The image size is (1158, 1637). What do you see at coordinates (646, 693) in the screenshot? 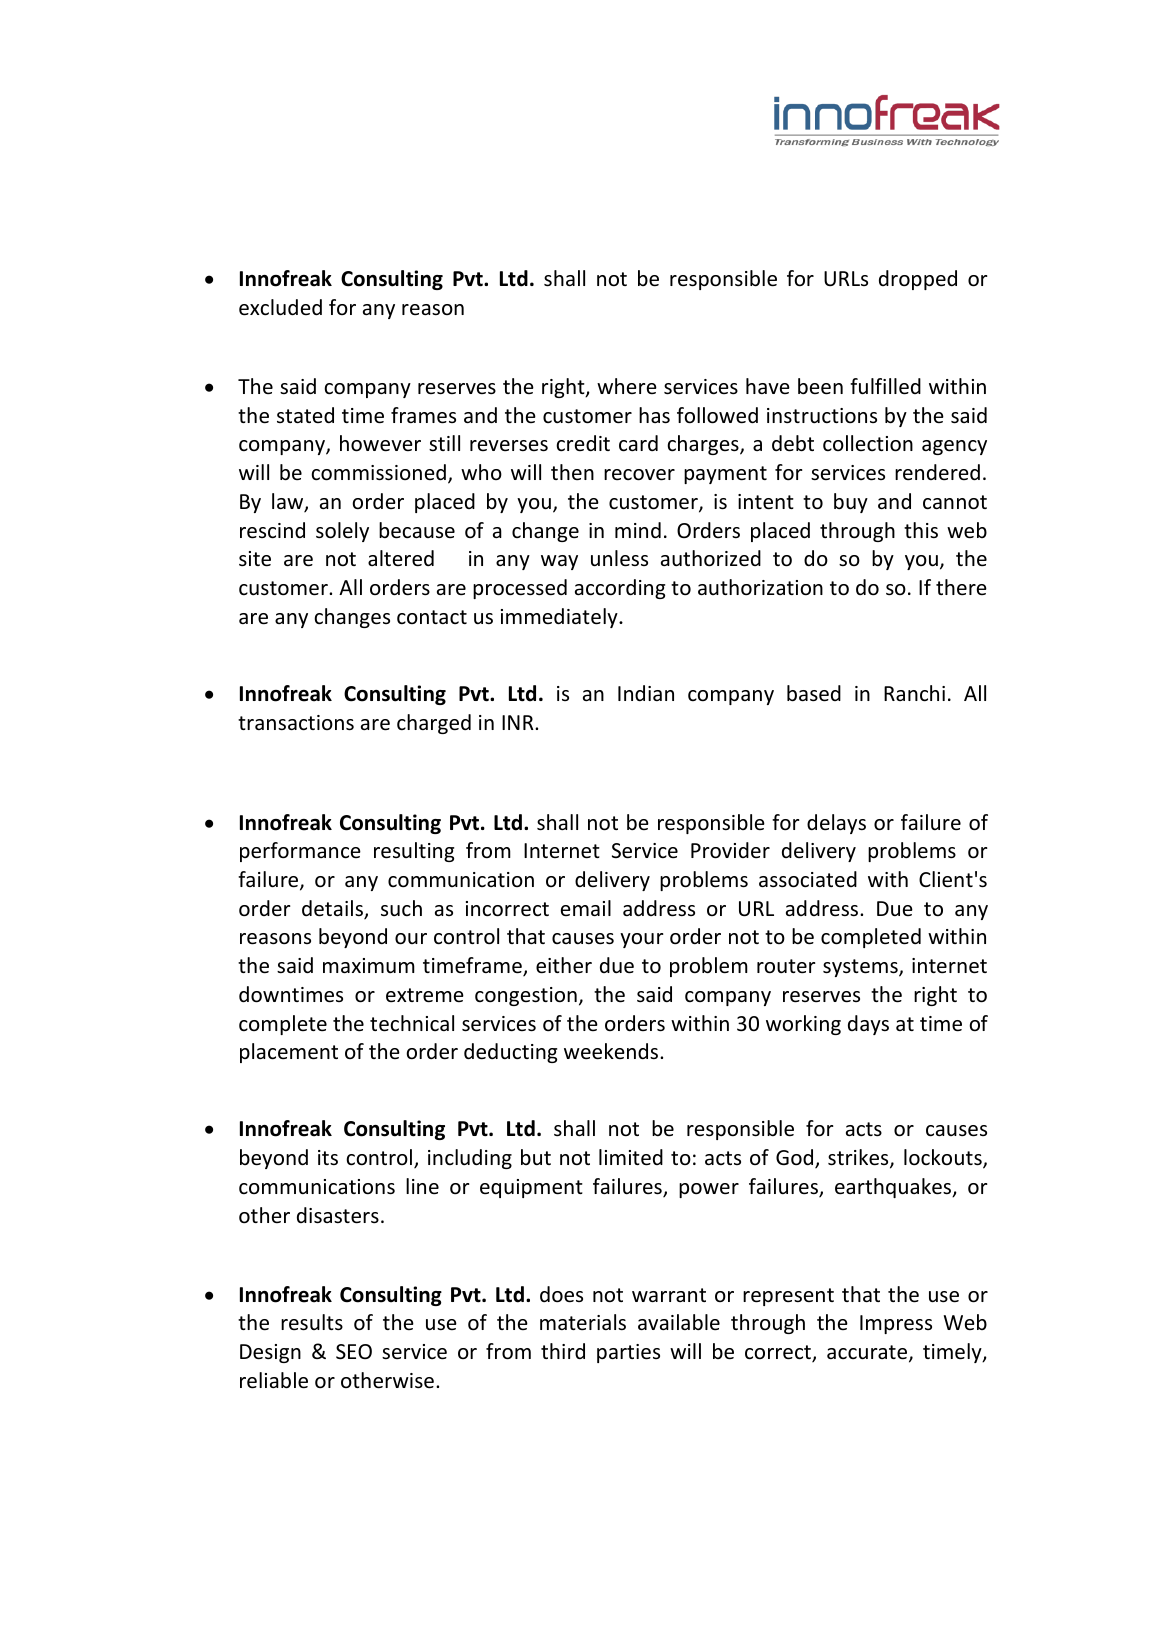
I see `Indian` at bounding box center [646, 693].
